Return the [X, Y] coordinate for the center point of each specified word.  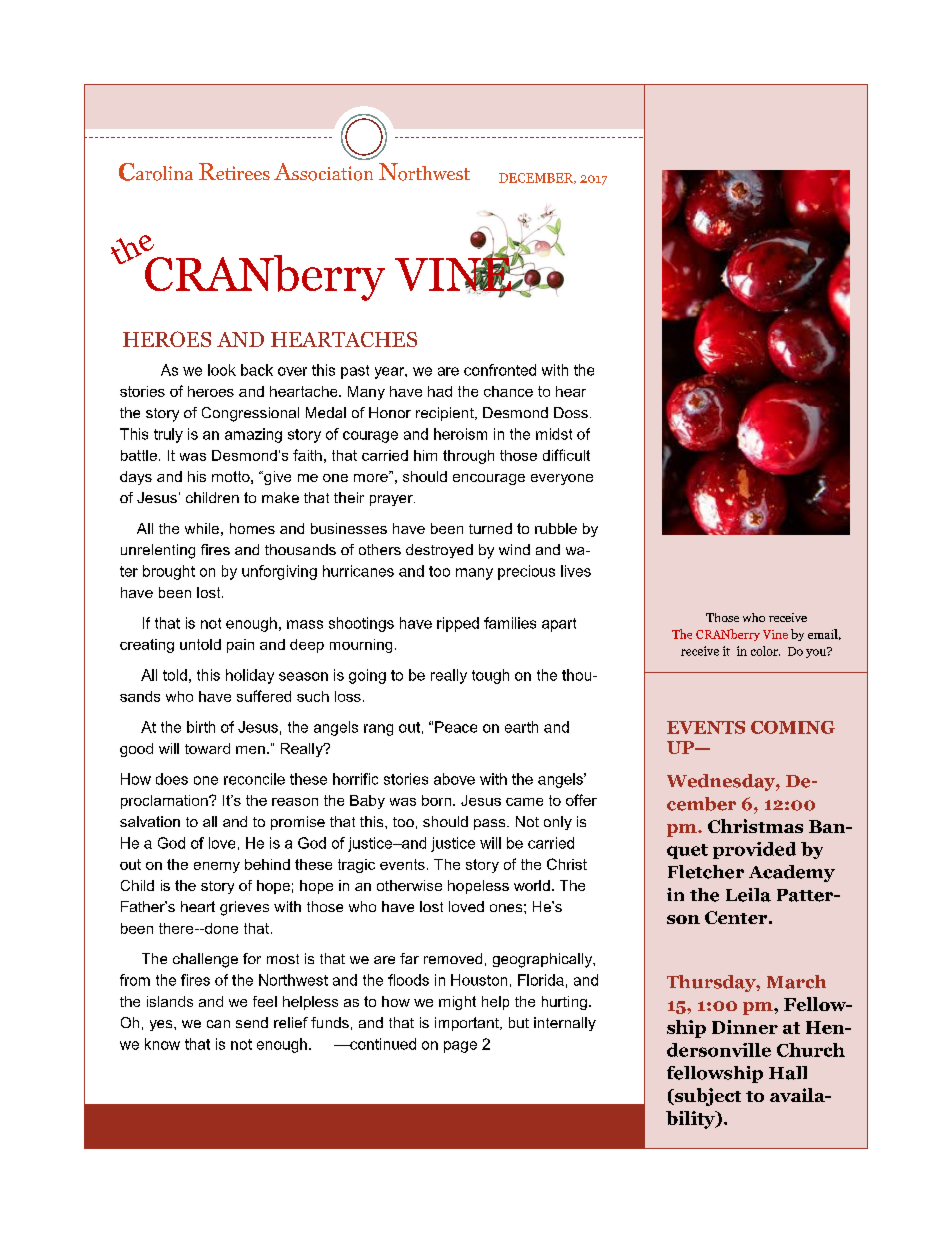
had [440, 391]
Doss [571, 412]
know [162, 1044]
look [222, 370]
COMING [793, 727]
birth [201, 727]
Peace [456, 727]
